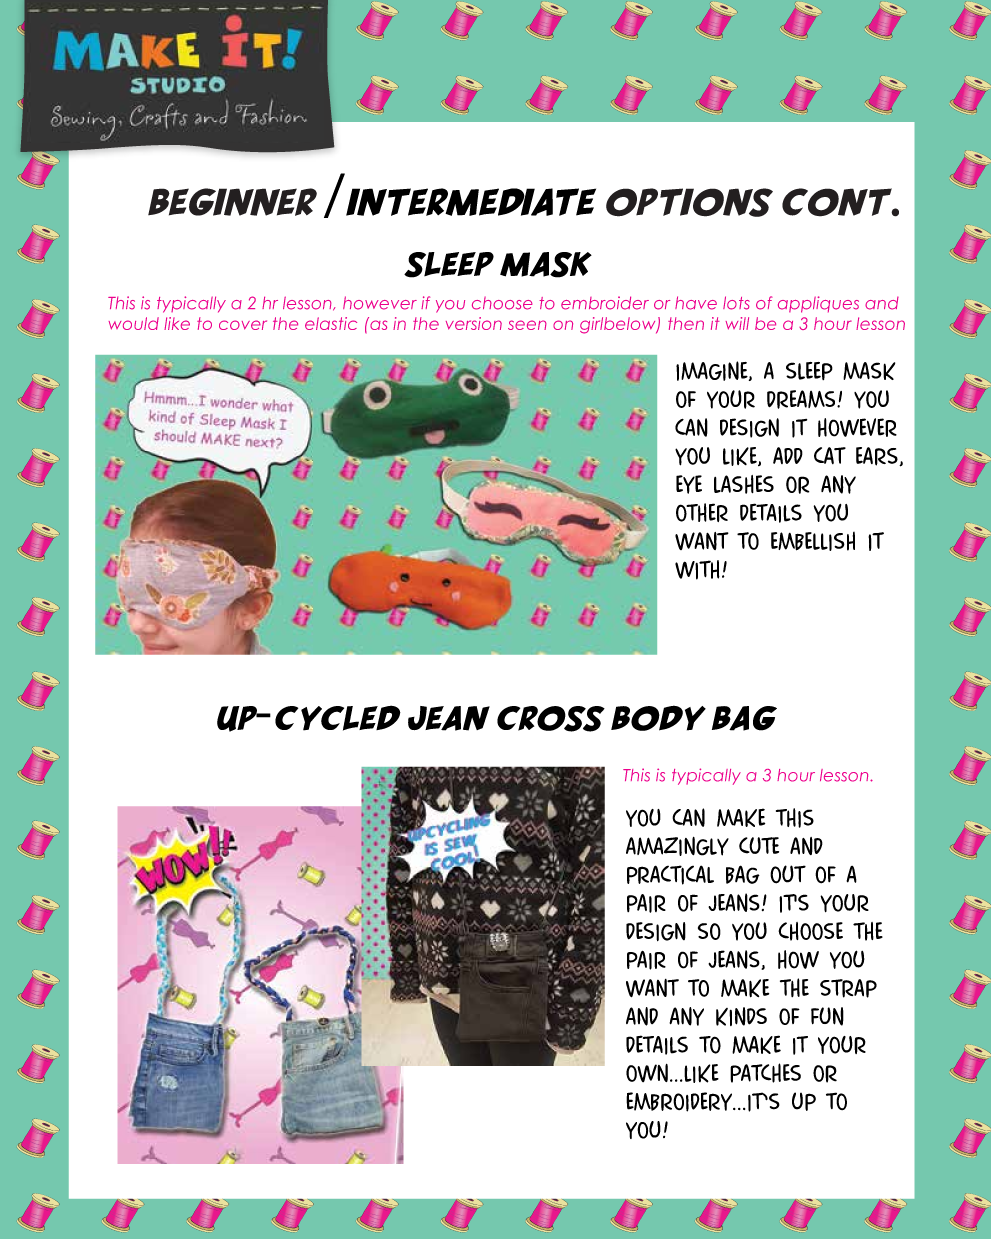  What do you see at coordinates (133, 323) in the screenshot?
I see `would` at bounding box center [133, 323].
